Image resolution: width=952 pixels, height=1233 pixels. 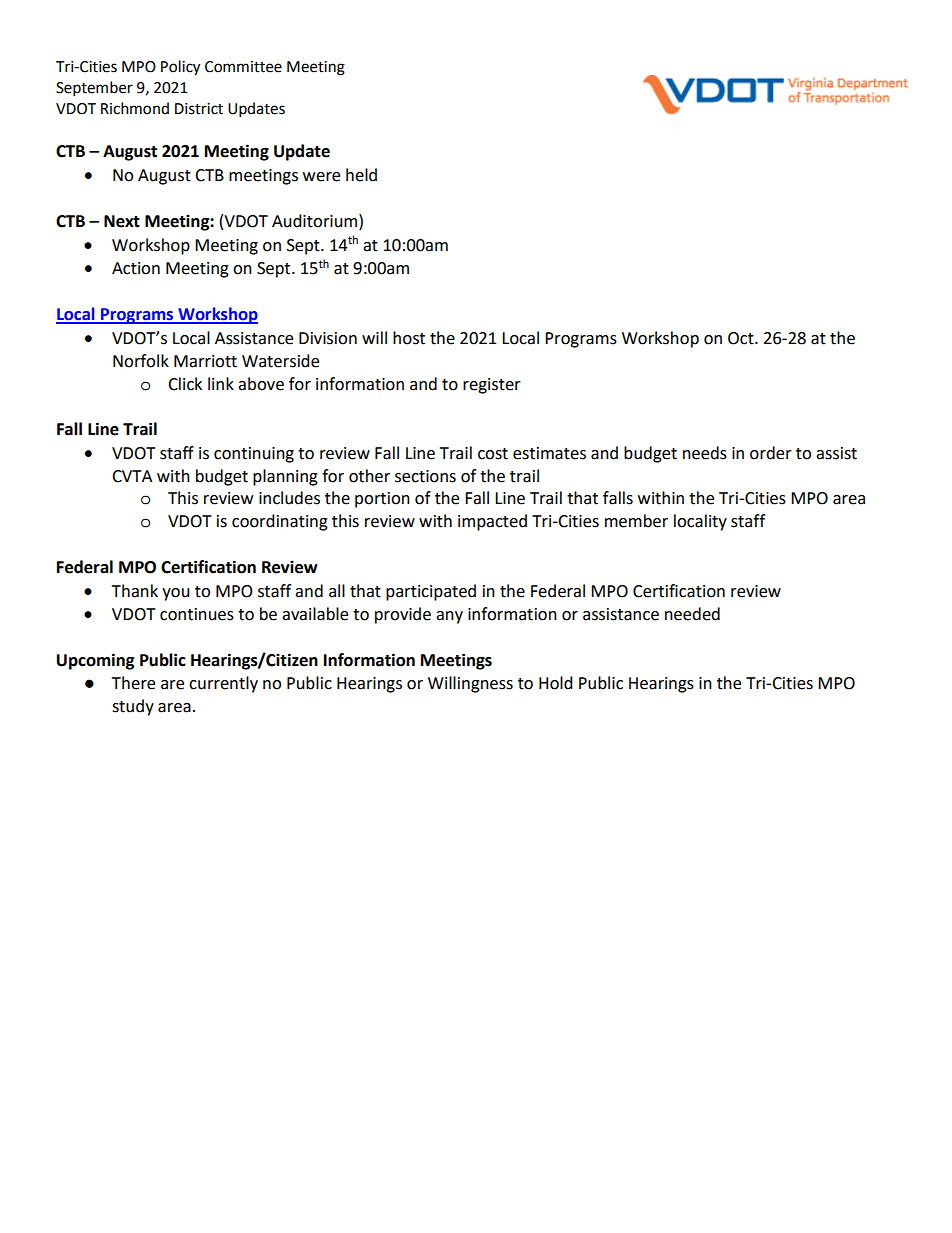 I want to click on Click, so click(x=185, y=384).
